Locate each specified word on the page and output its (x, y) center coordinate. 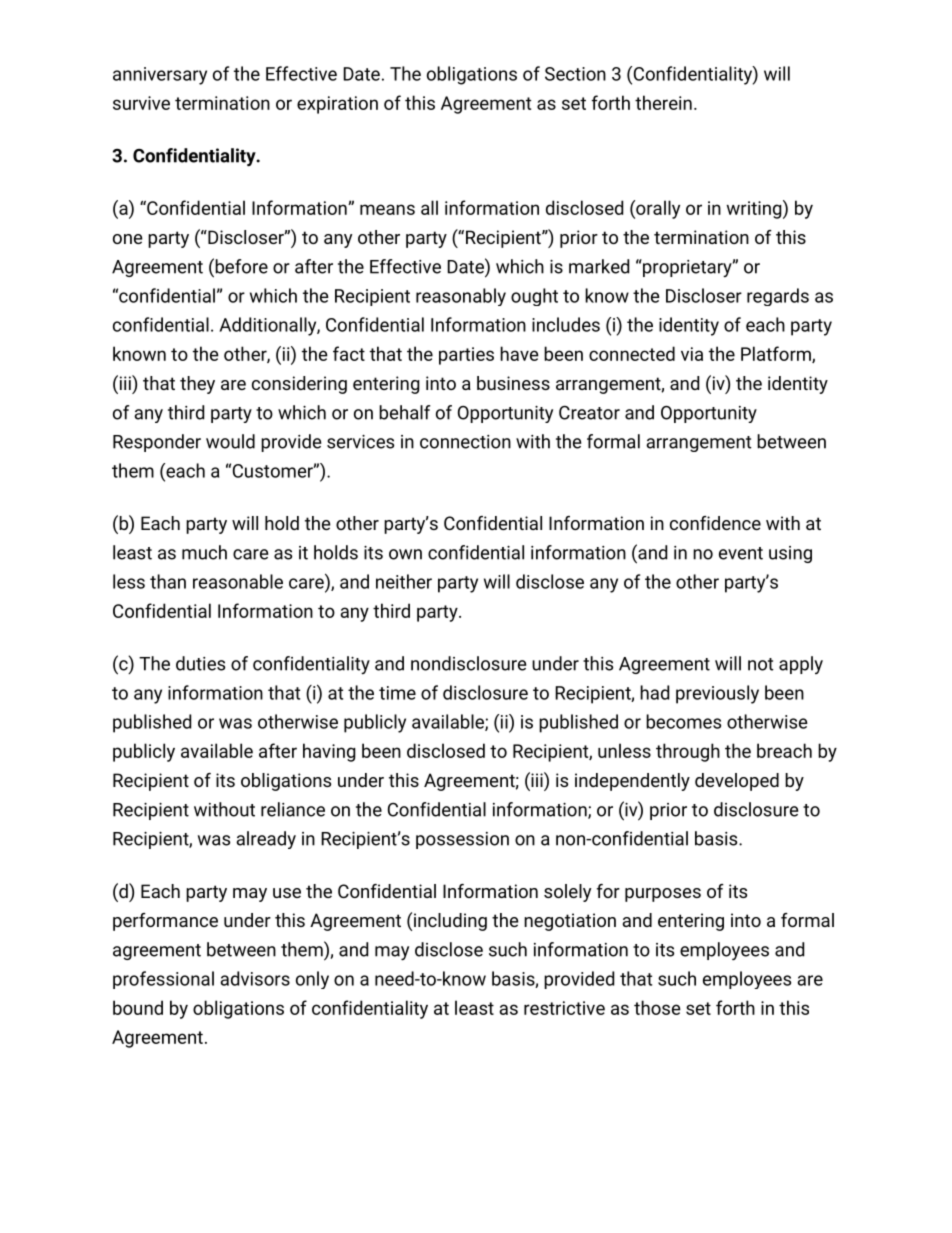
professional (163, 980)
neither (404, 581)
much (204, 552)
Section (575, 74)
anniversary (160, 76)
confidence (715, 523)
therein (663, 102)
